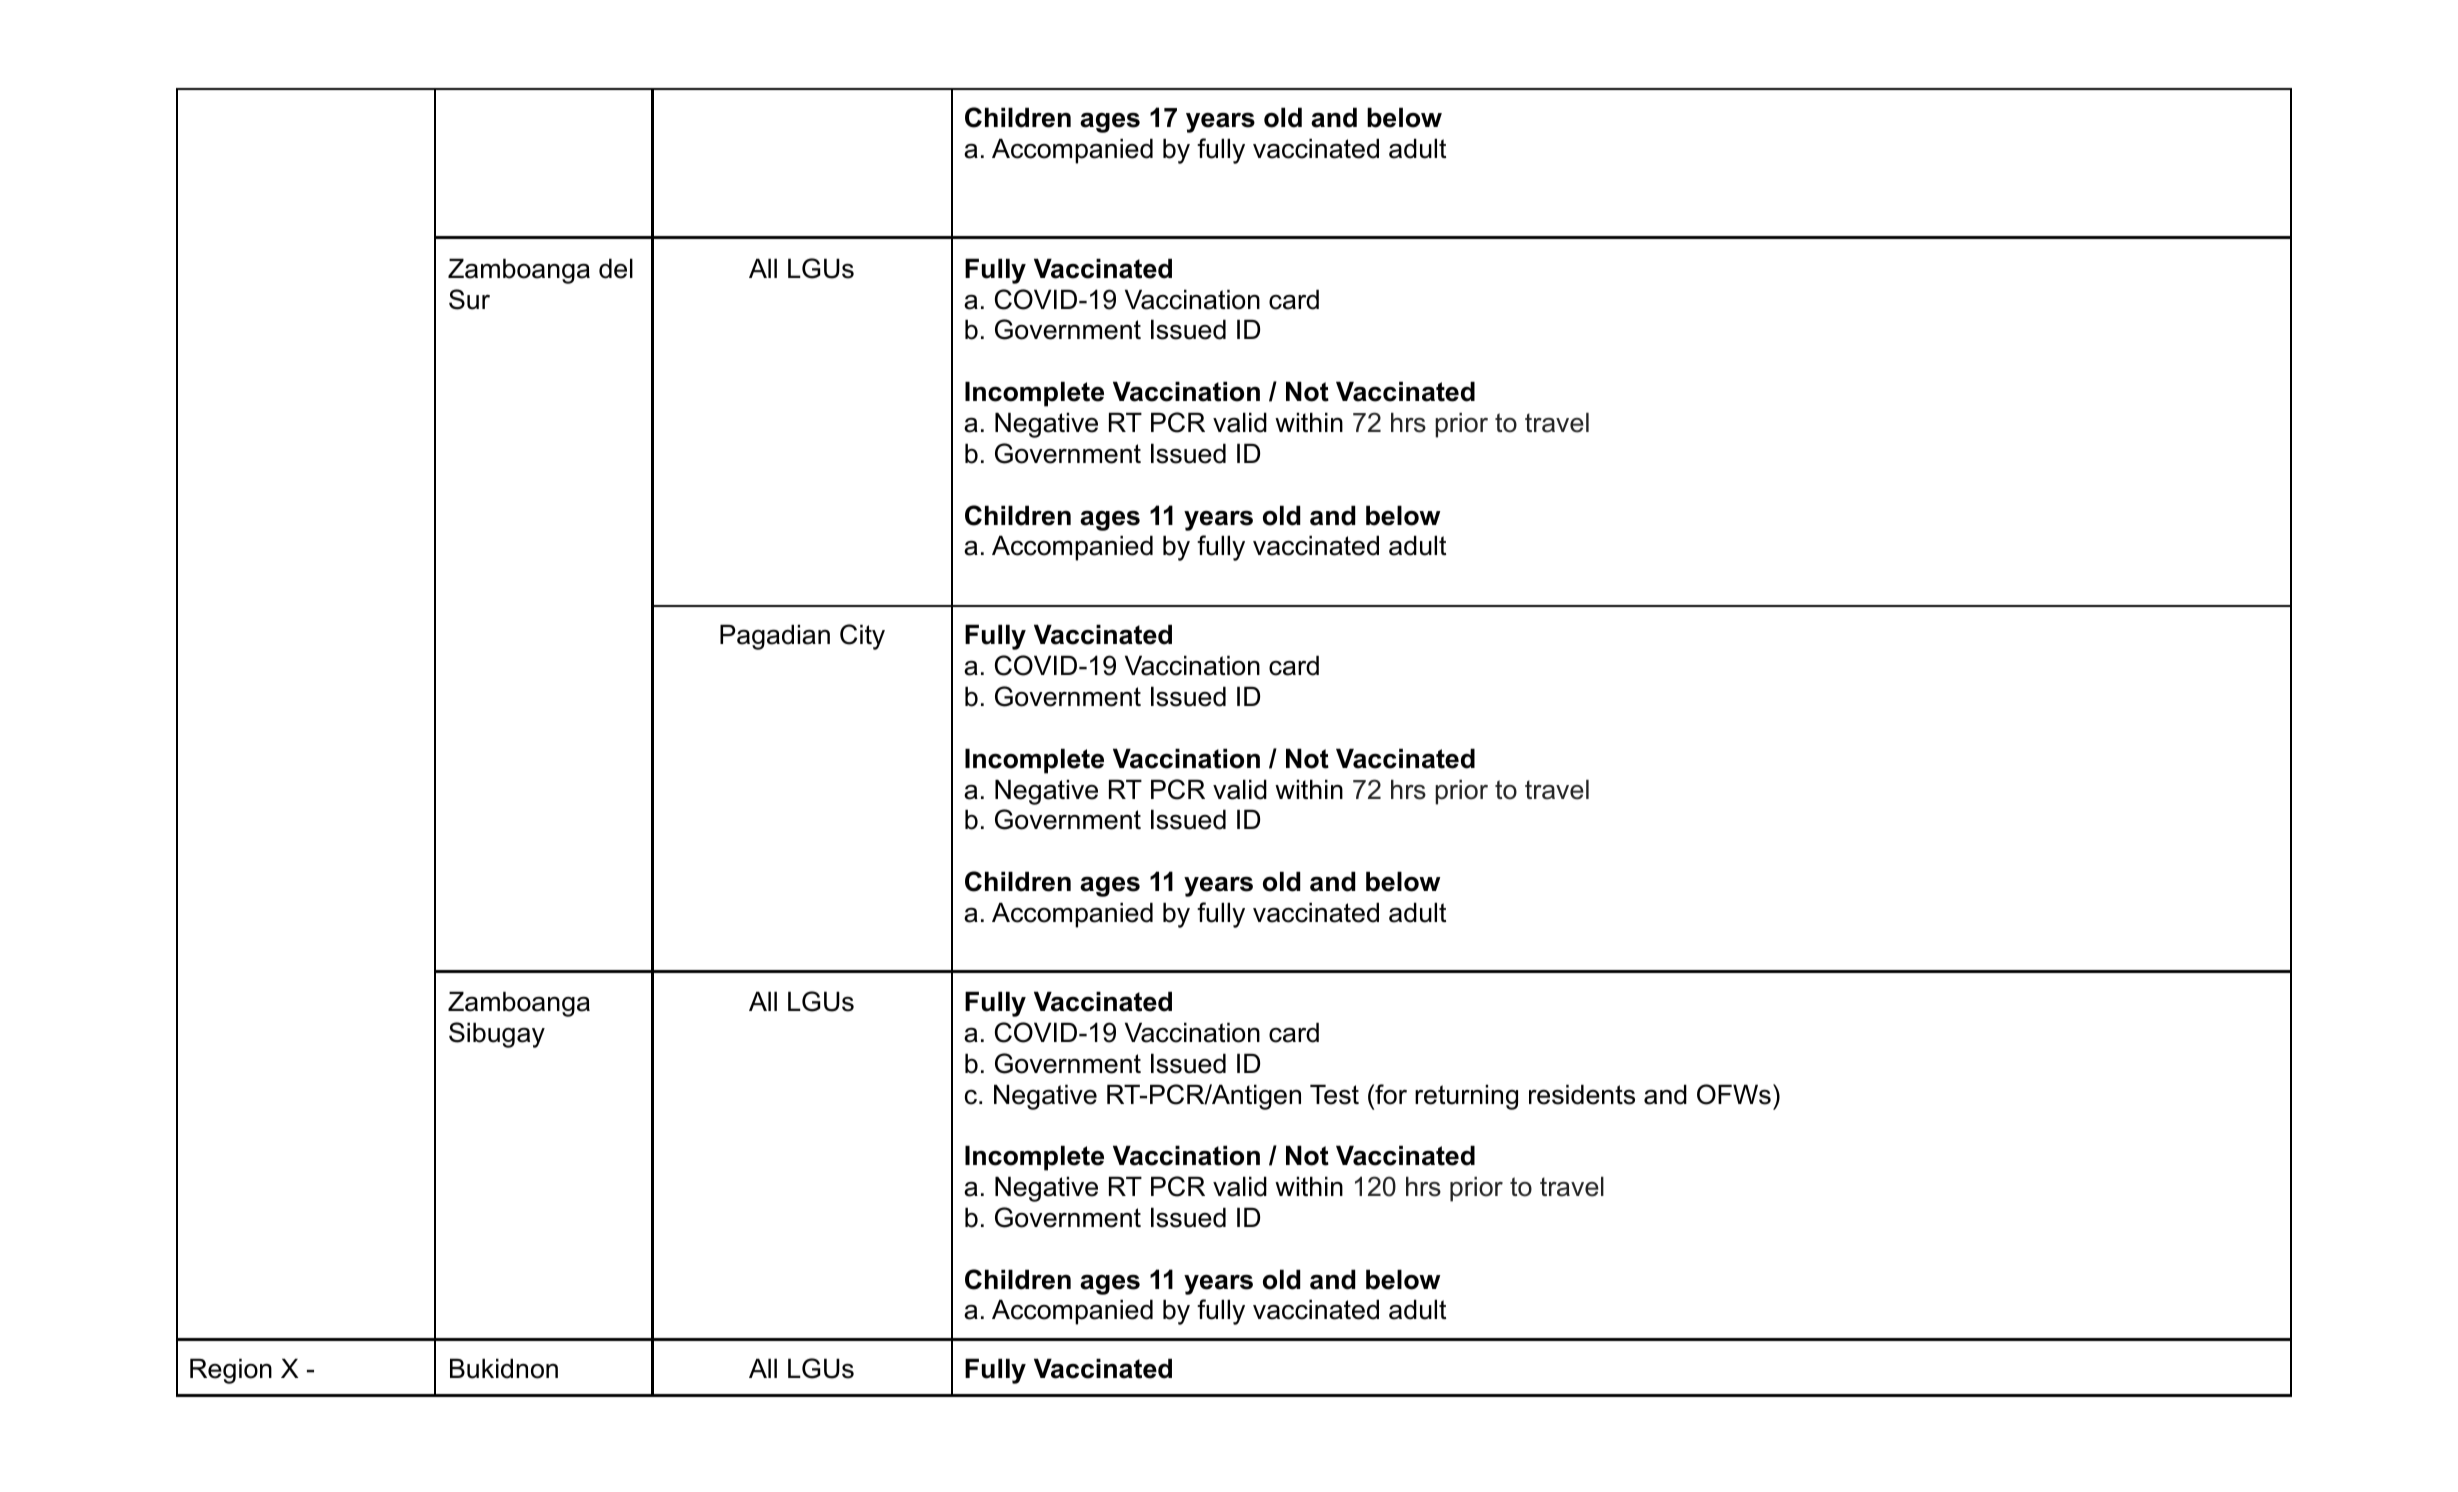 The image size is (2458, 1492). What do you see at coordinates (231, 1371) in the image?
I see `Region` at bounding box center [231, 1371].
